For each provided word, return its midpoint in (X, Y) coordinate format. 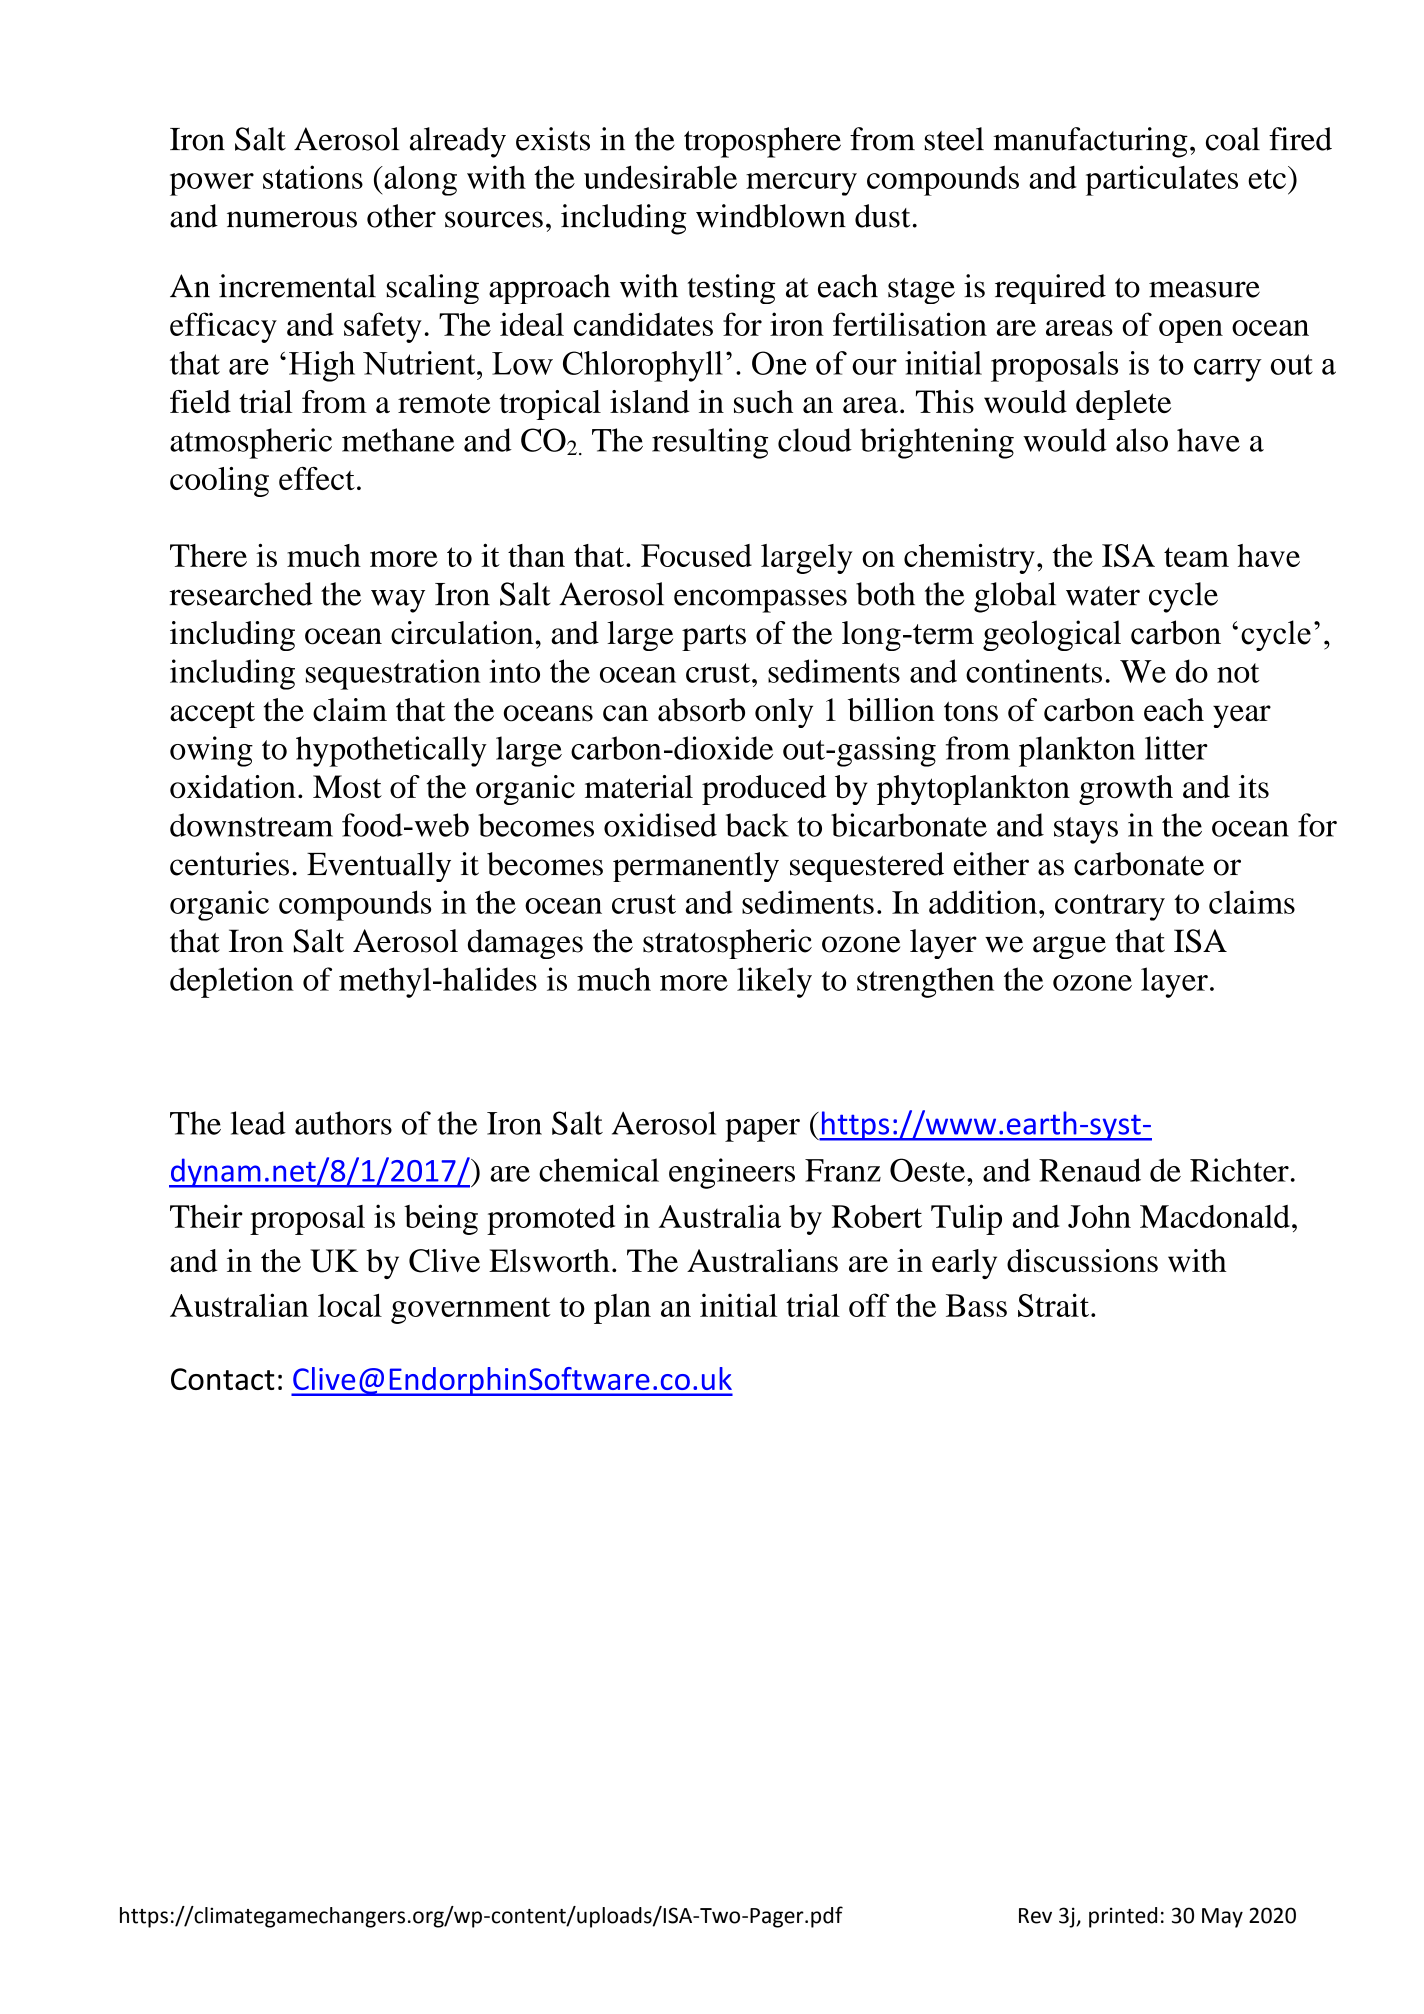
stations (313, 177)
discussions (1082, 1260)
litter (1176, 748)
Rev (1035, 1916)
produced (764, 790)
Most (347, 786)
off (869, 1305)
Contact (223, 1379)
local (350, 1305)
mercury (801, 184)
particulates (1162, 180)
